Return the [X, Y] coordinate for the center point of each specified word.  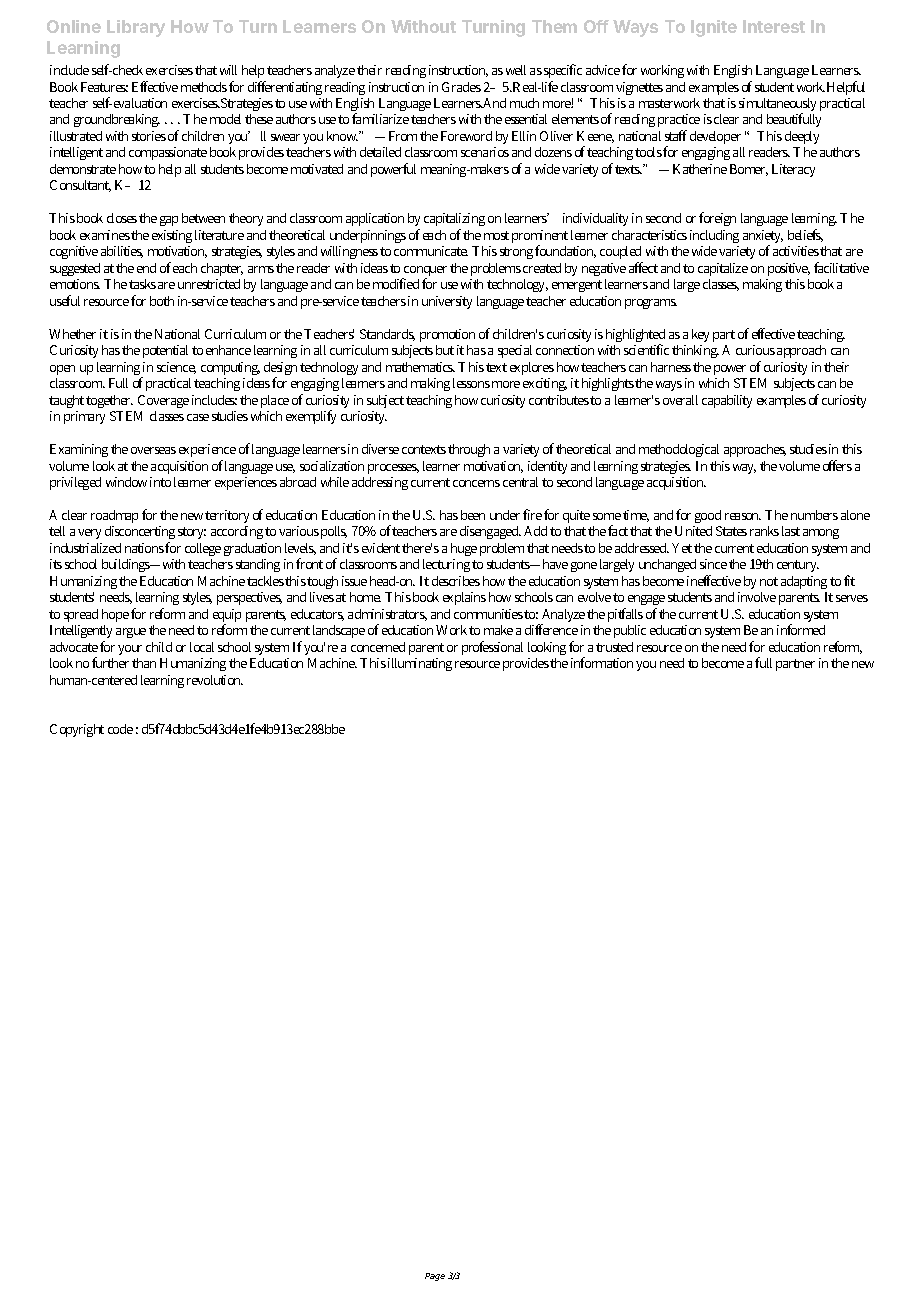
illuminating [420, 664]
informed [801, 629]
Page [435, 1277]
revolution [215, 680]
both [162, 301]
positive [789, 269]
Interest [774, 26]
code [120, 729]
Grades [461, 87]
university [447, 302]
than [144, 663]
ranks [764, 531]
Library [136, 28]
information [602, 662]
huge [464, 549]
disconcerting [140, 534]
